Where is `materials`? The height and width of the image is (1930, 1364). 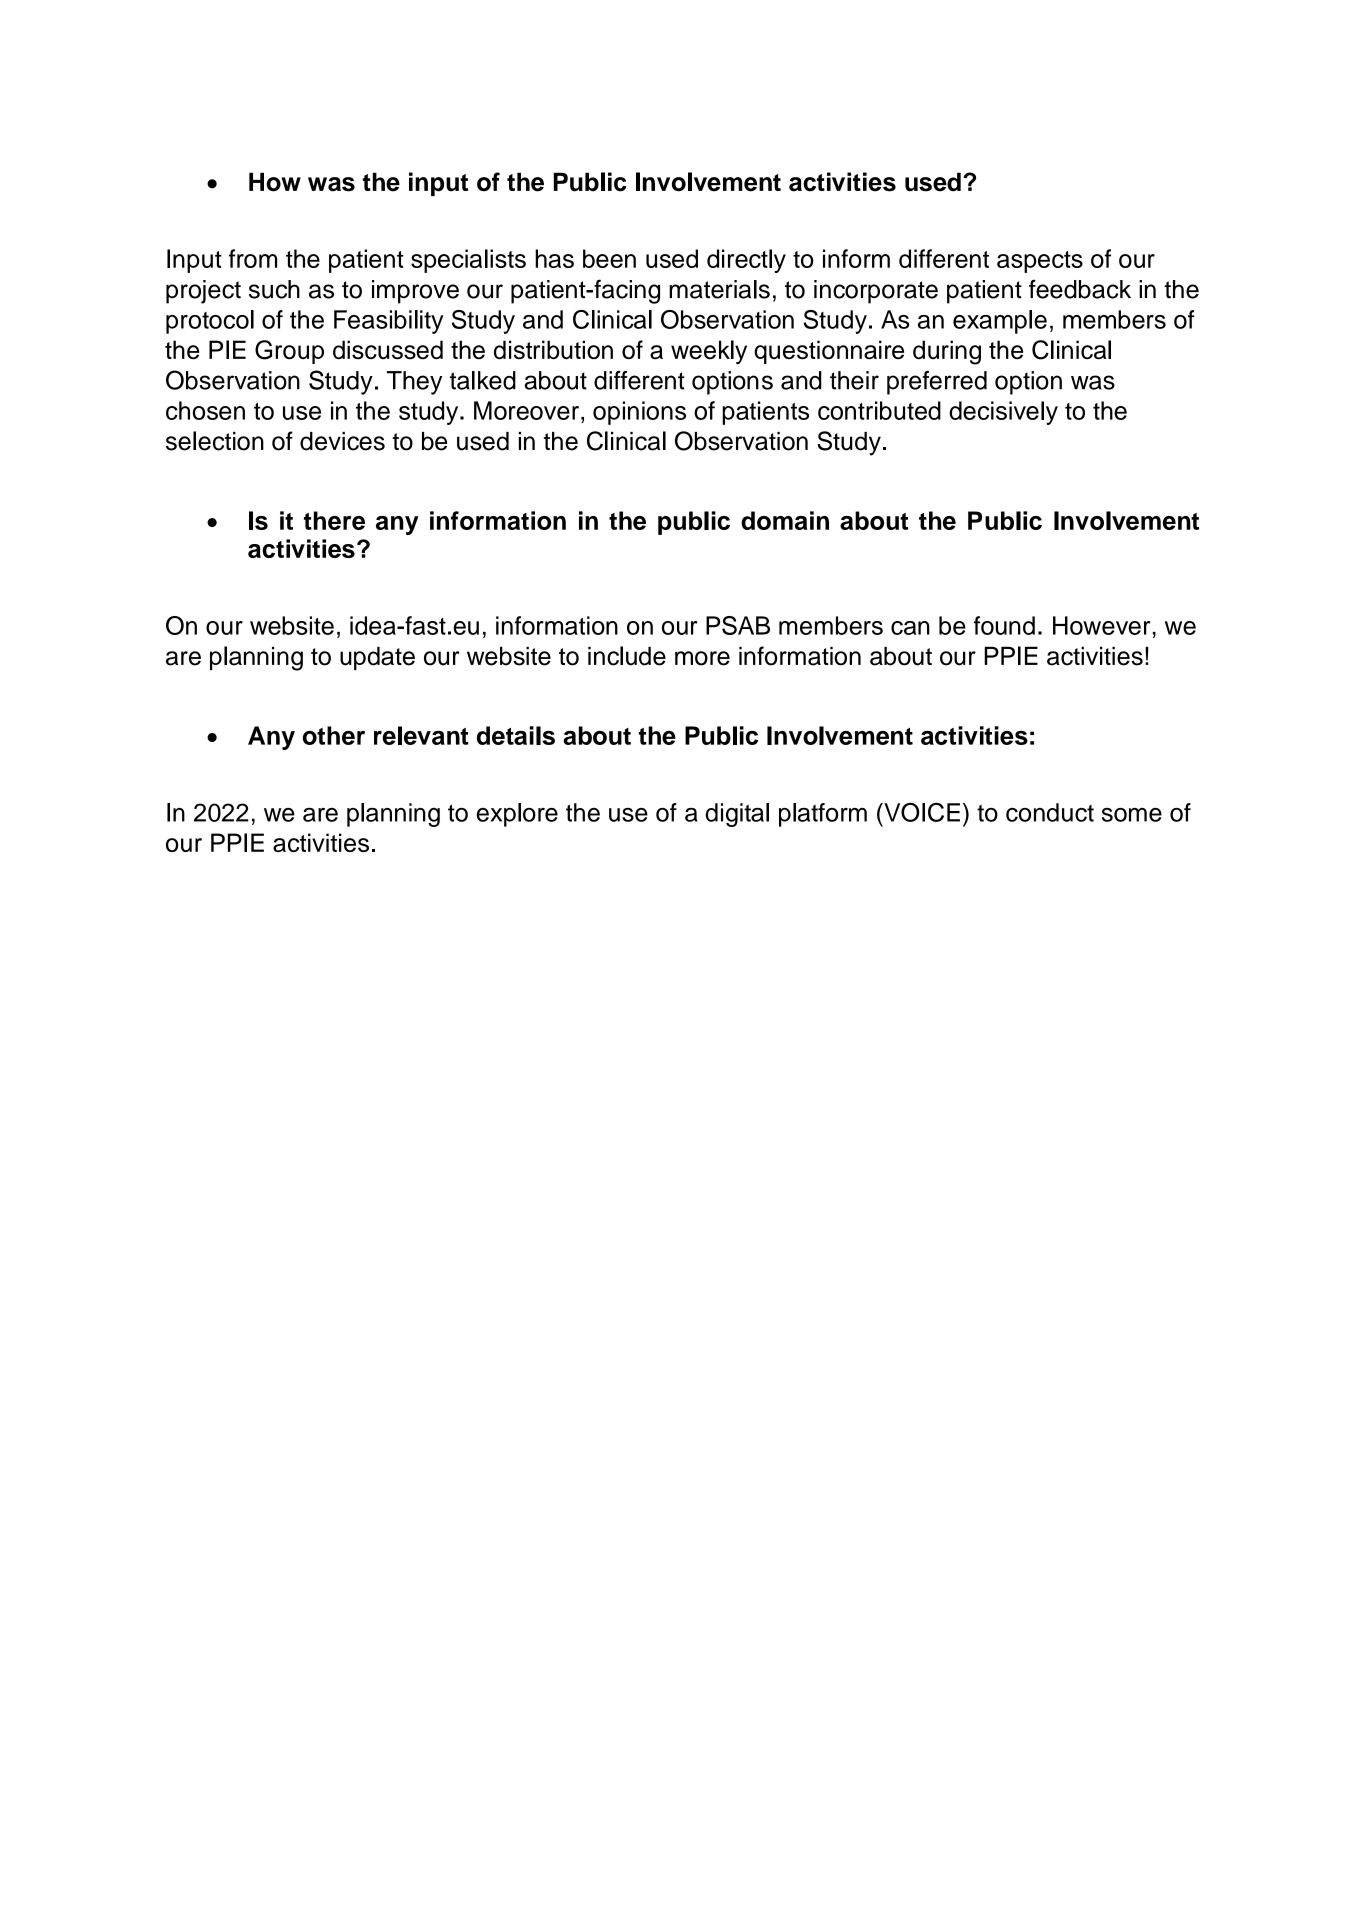 materials is located at coordinates (719, 289).
